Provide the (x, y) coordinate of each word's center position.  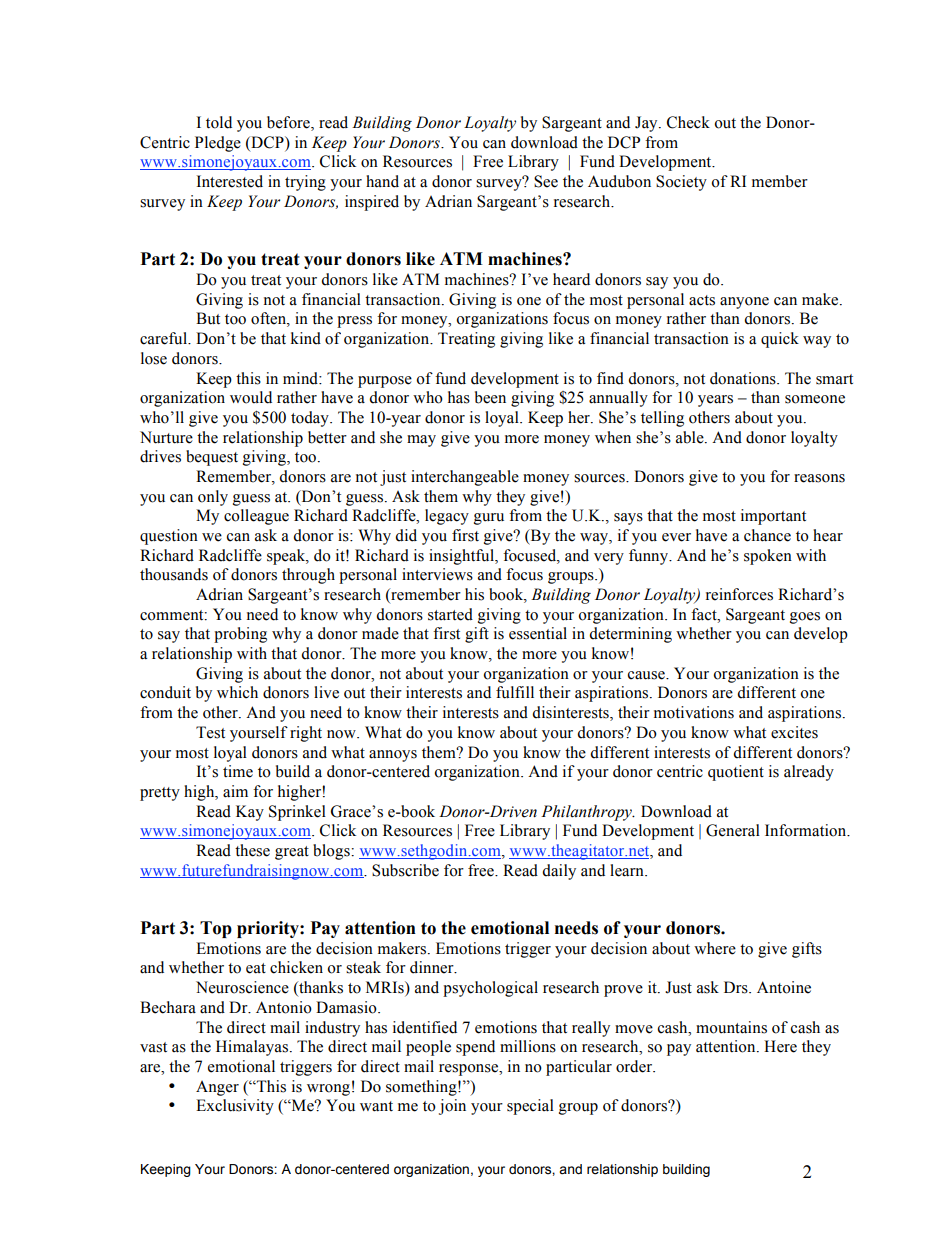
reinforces (739, 594)
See (546, 181)
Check (688, 122)
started (450, 614)
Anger (217, 1088)
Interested (230, 181)
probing (240, 635)
